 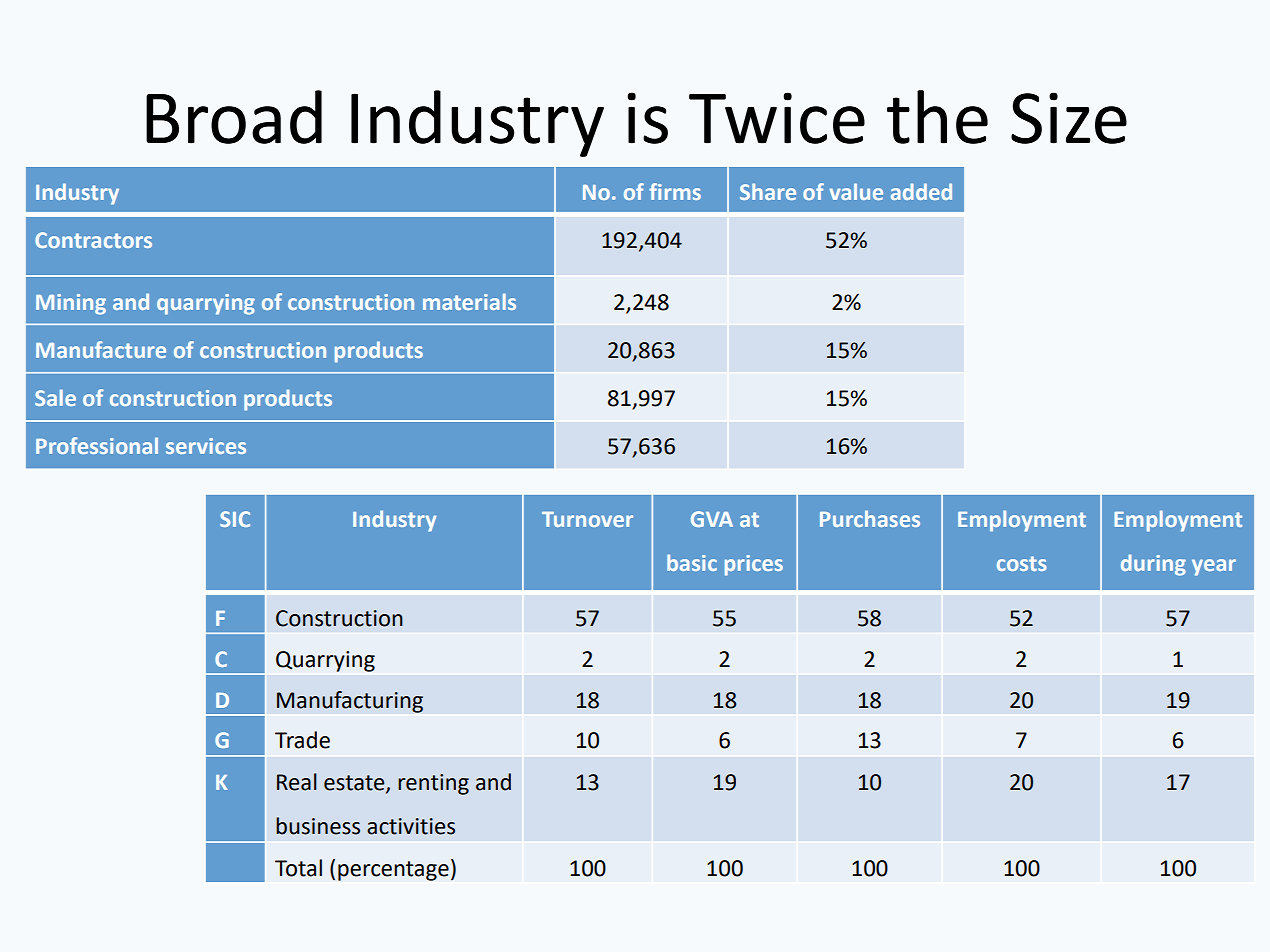 I want to click on activities, so click(x=411, y=826).
